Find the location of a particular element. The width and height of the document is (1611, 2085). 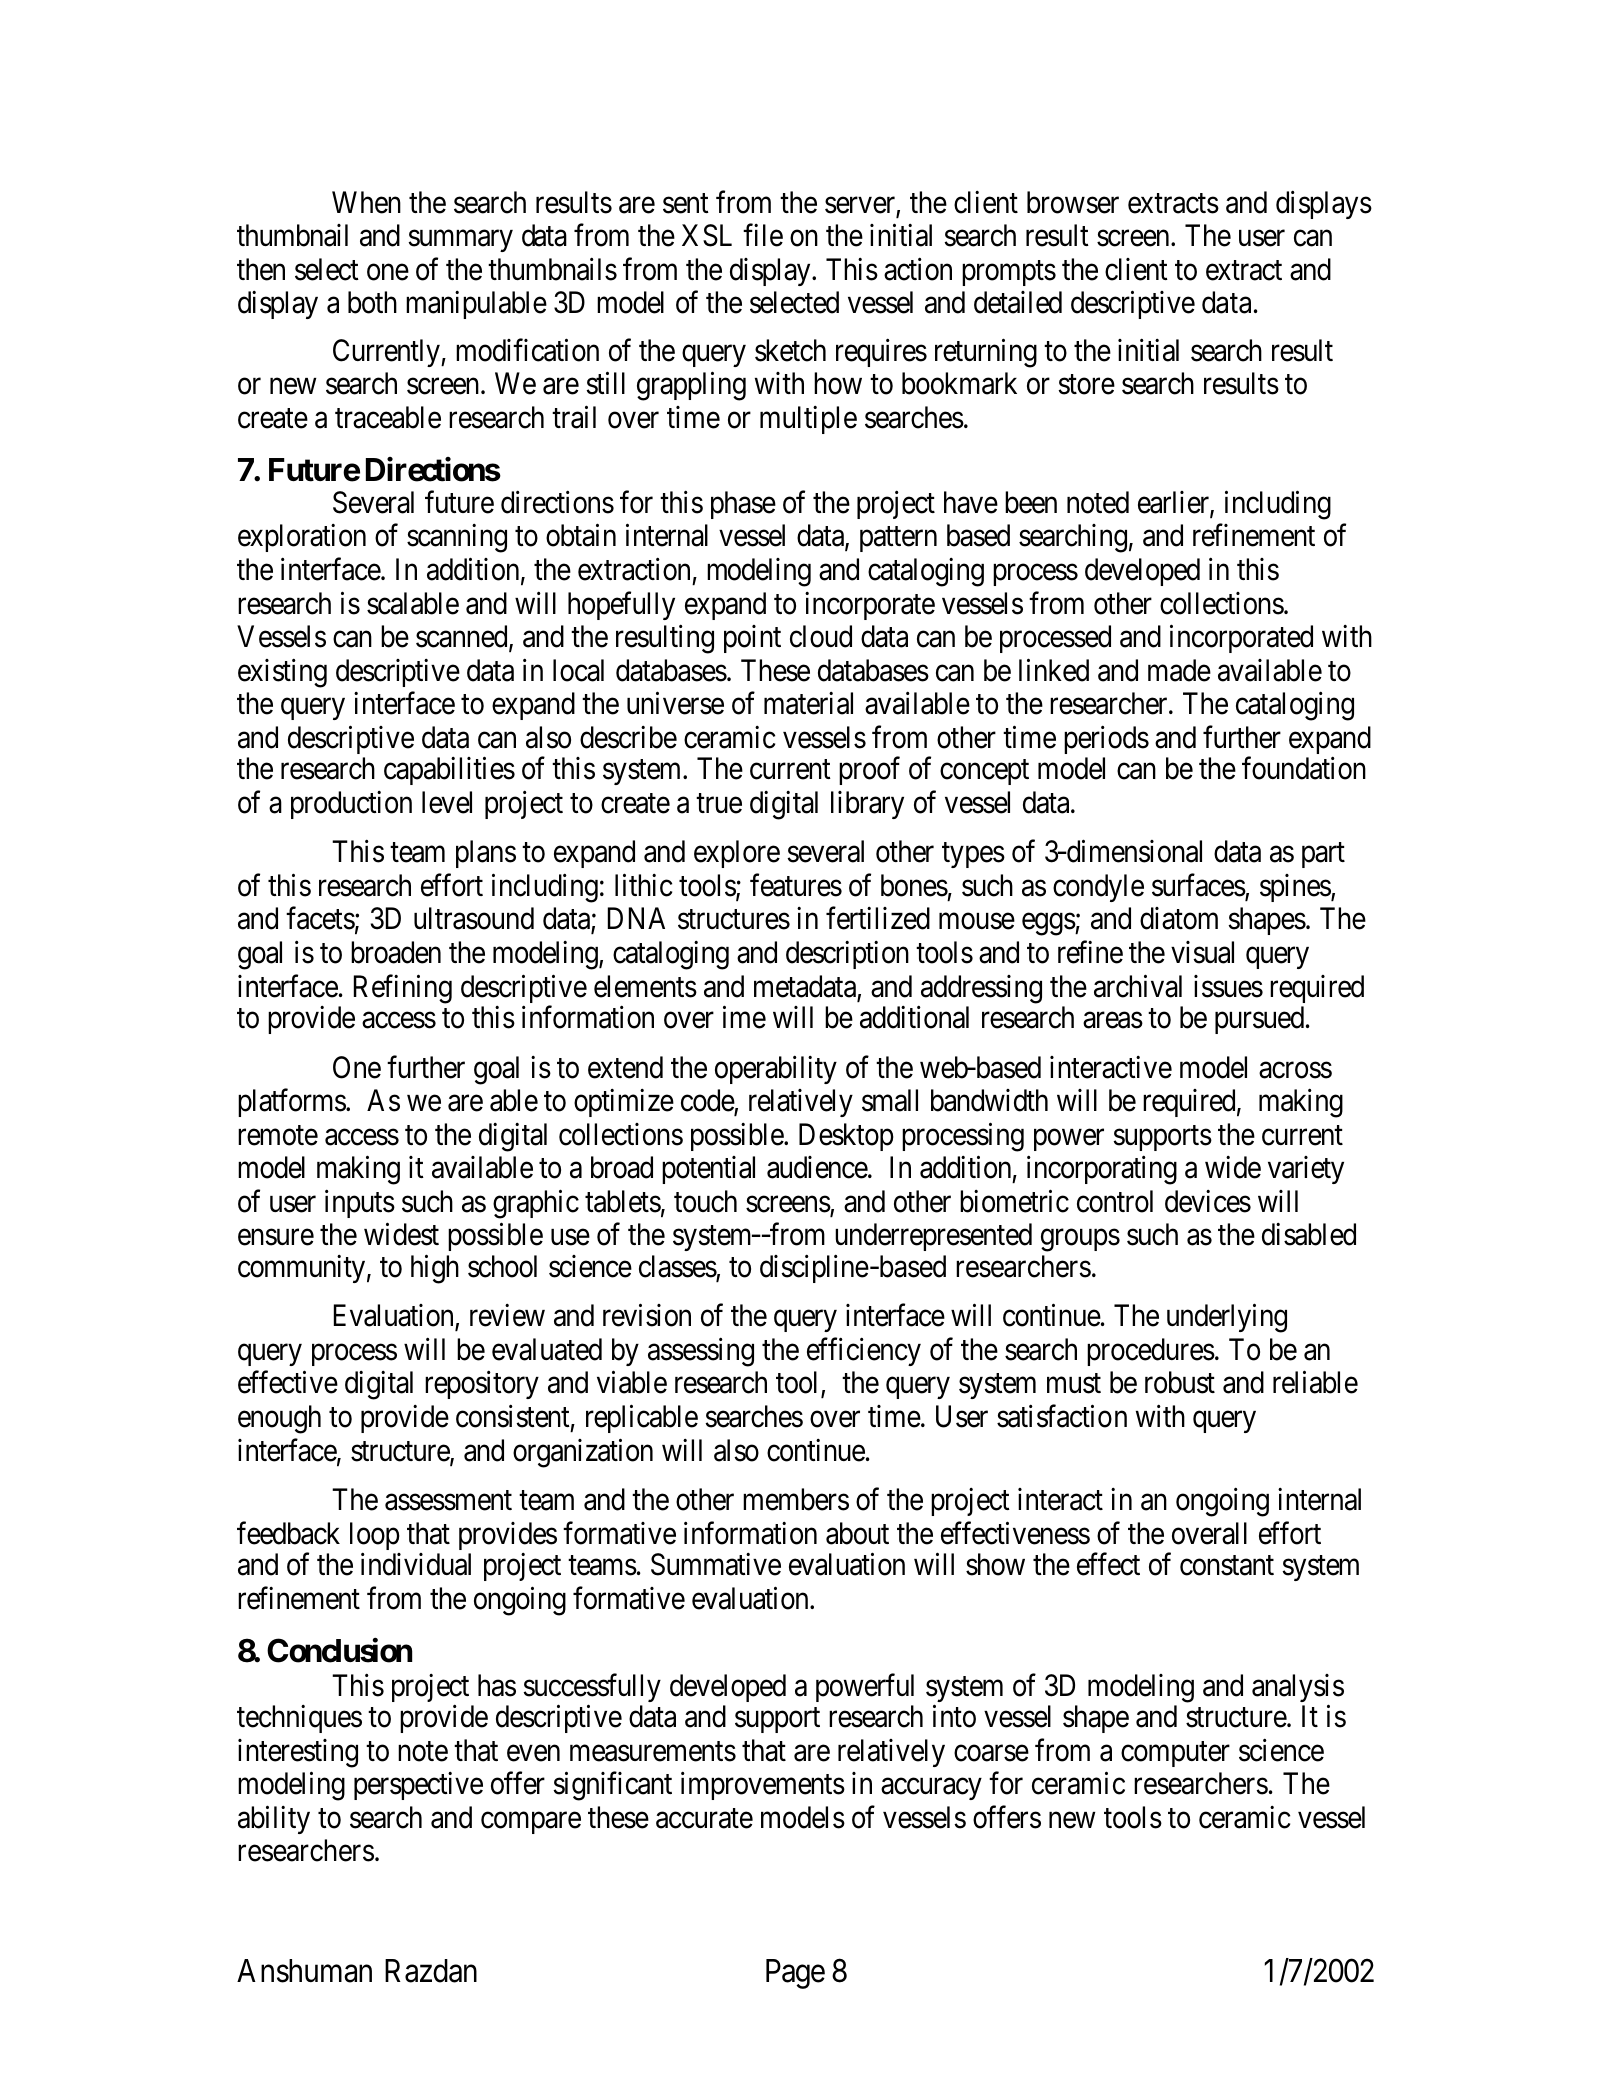

Refining is located at coordinates (403, 989).
